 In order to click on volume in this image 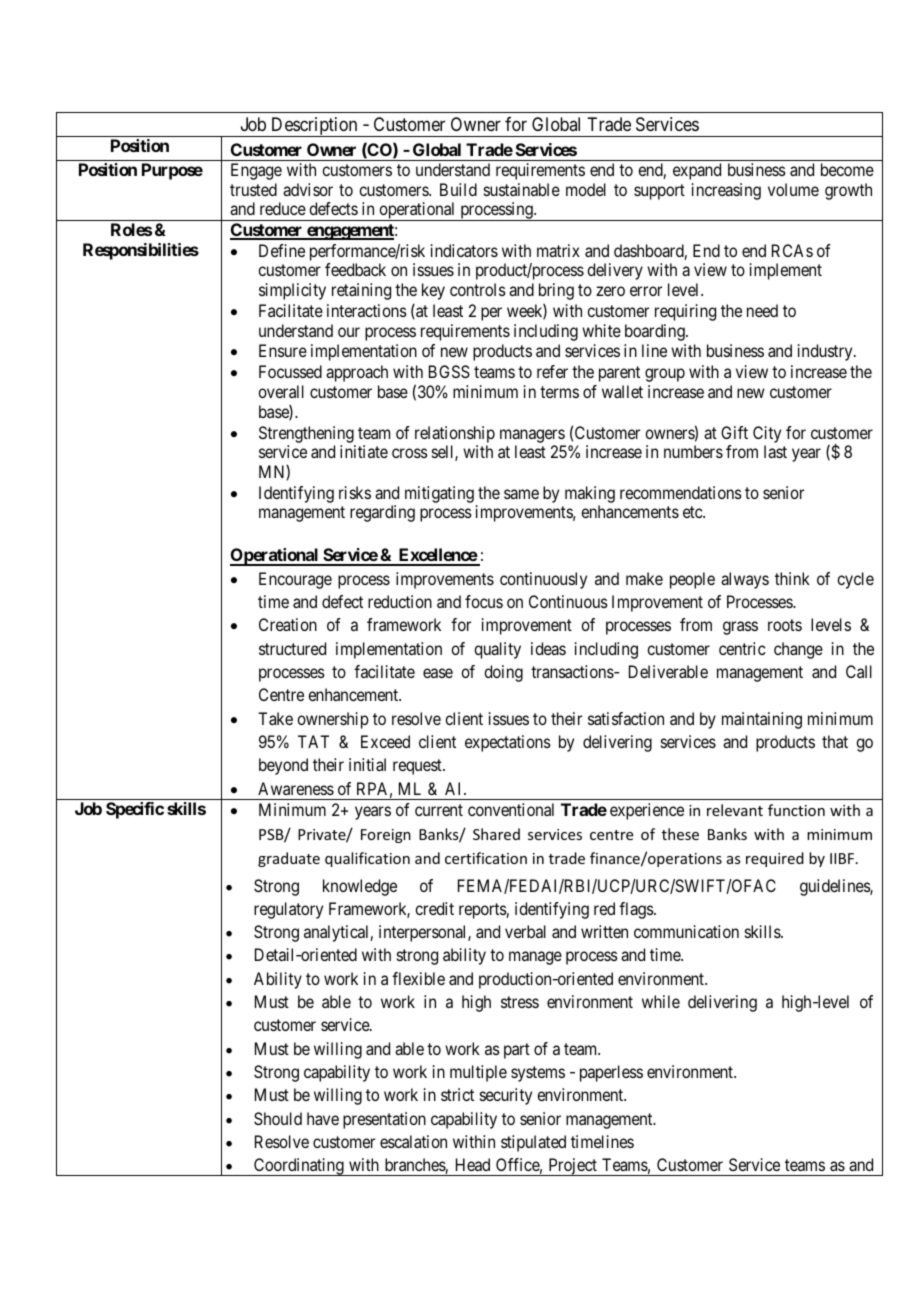, I will do `click(793, 189)`.
